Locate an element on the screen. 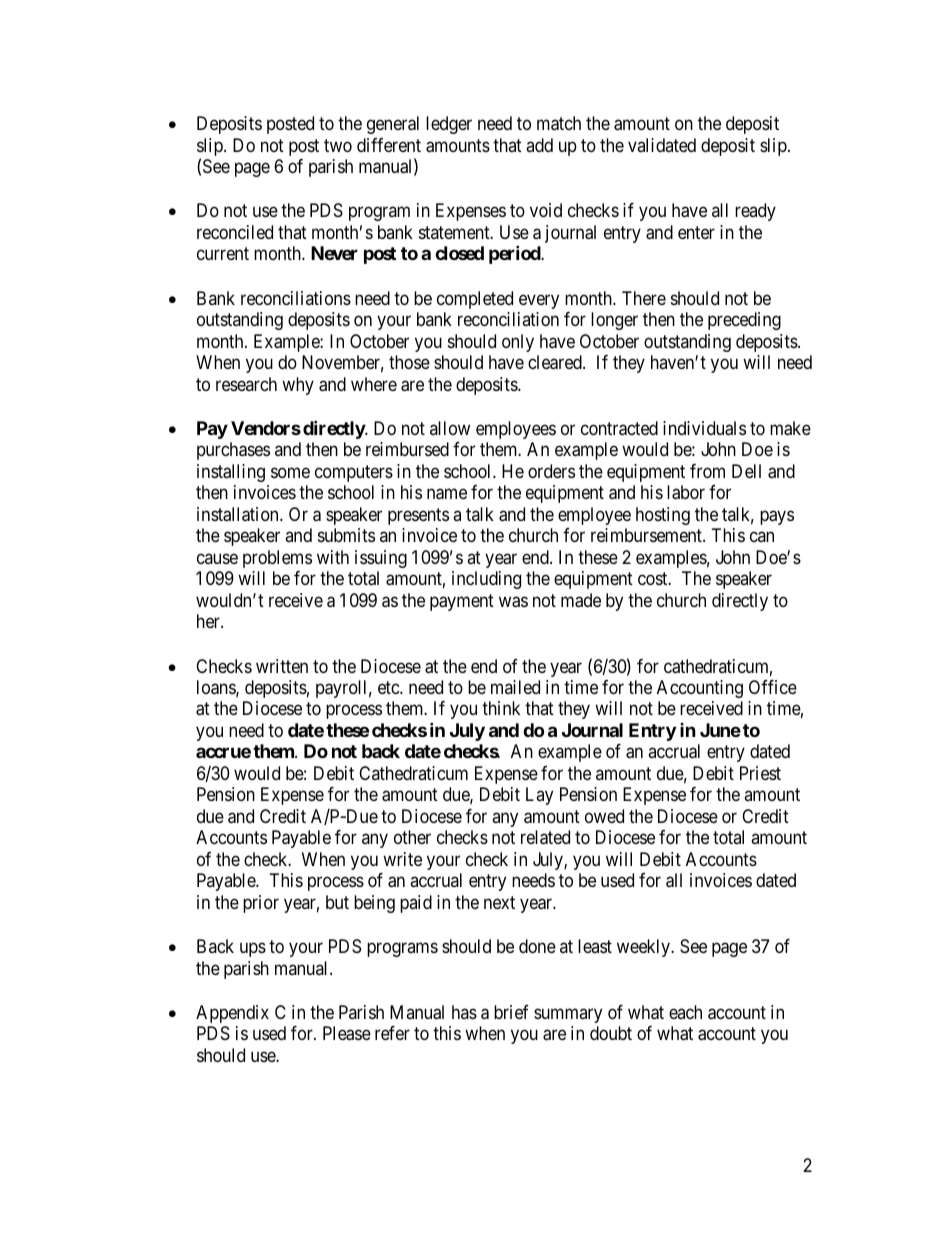  Priest is located at coordinates (760, 773).
